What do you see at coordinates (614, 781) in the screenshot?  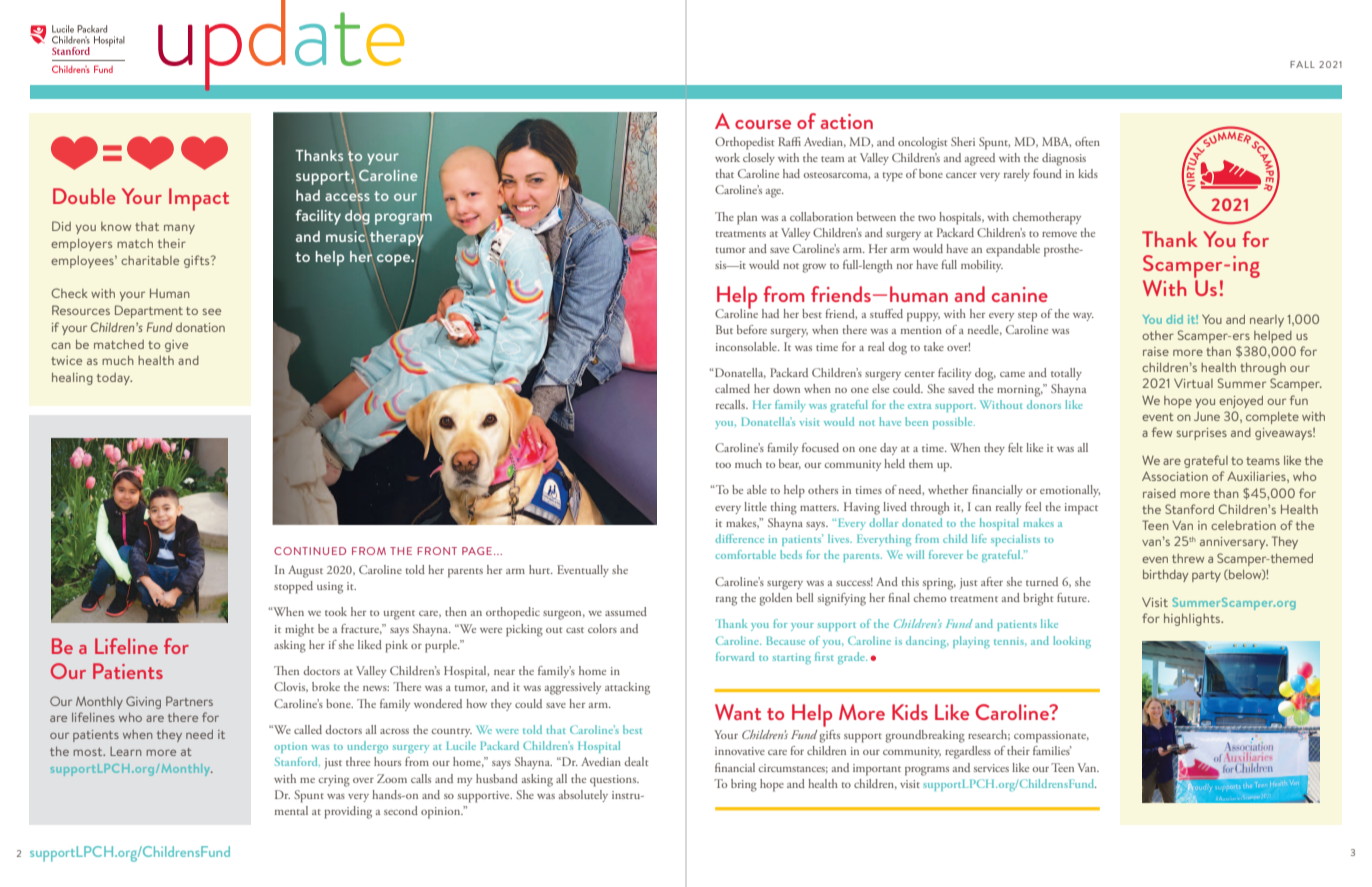 I see `questions` at bounding box center [614, 781].
